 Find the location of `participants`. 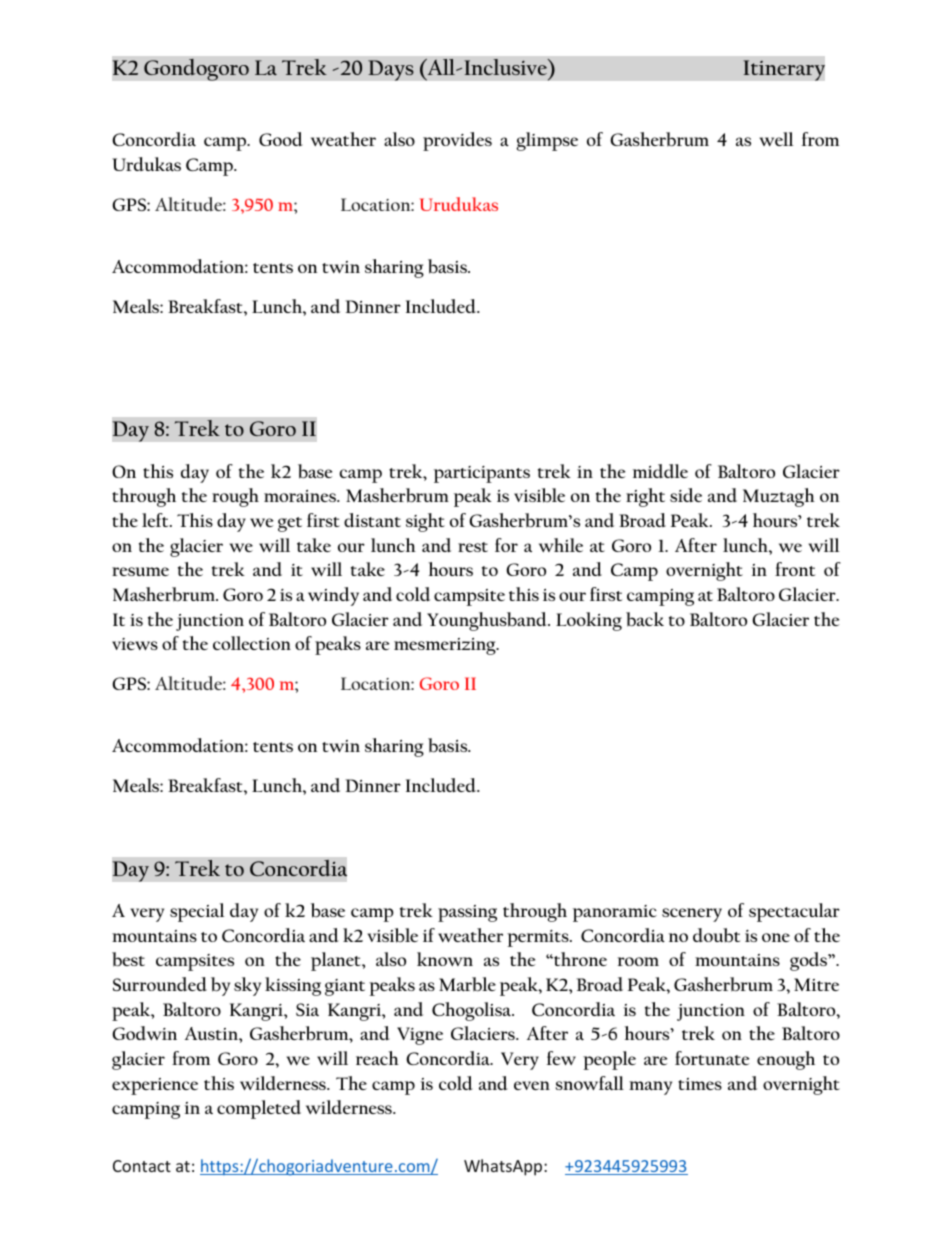

participants is located at coordinates (482, 474).
